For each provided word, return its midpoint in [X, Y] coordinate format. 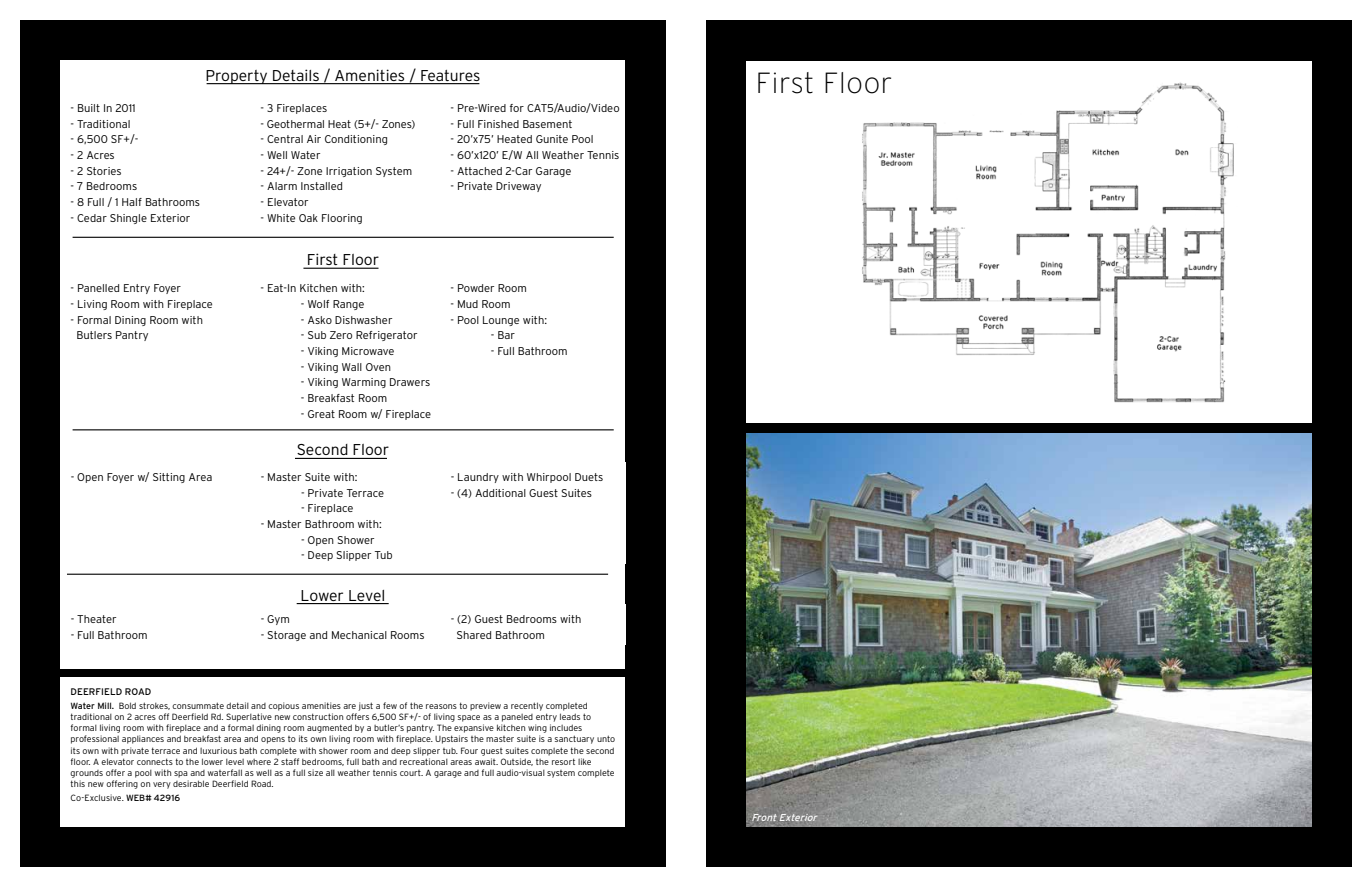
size [315, 772]
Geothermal [295, 124]
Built [89, 108]
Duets [589, 477]
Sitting [169, 478]
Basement [547, 124]
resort [563, 761]
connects [155, 761]
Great [321, 414]
